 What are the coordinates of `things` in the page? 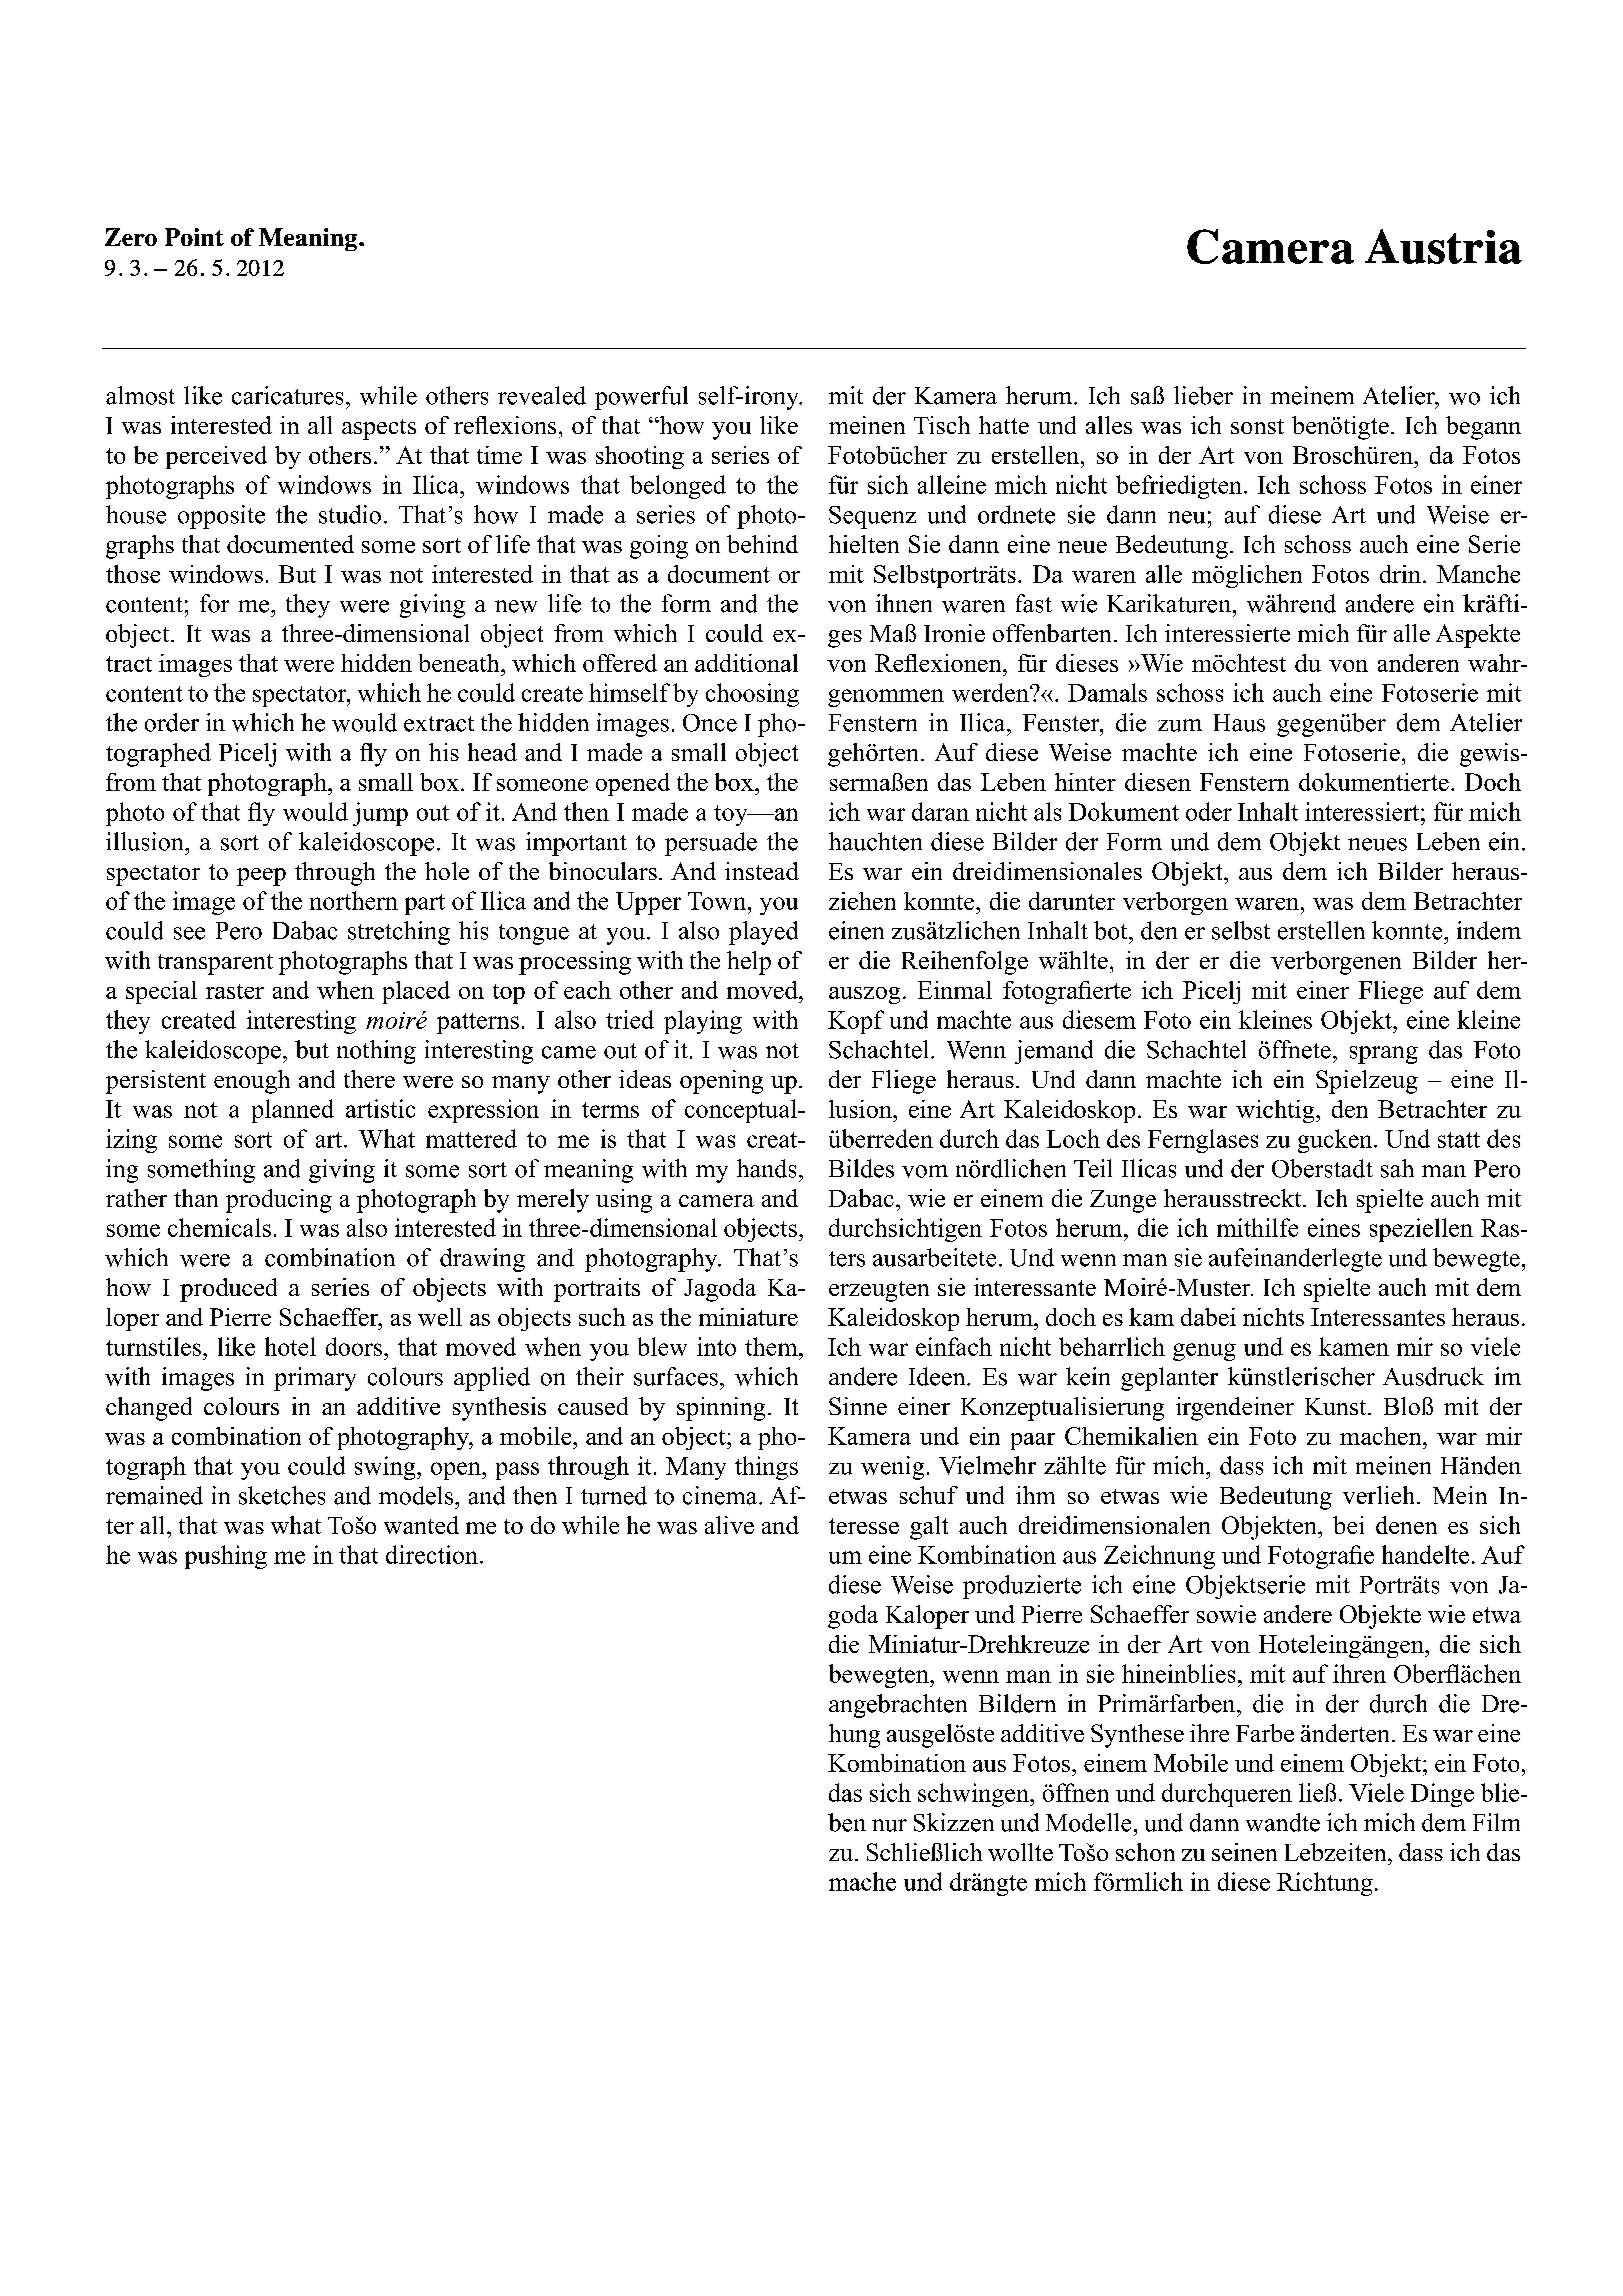 It's located at (766, 1468).
